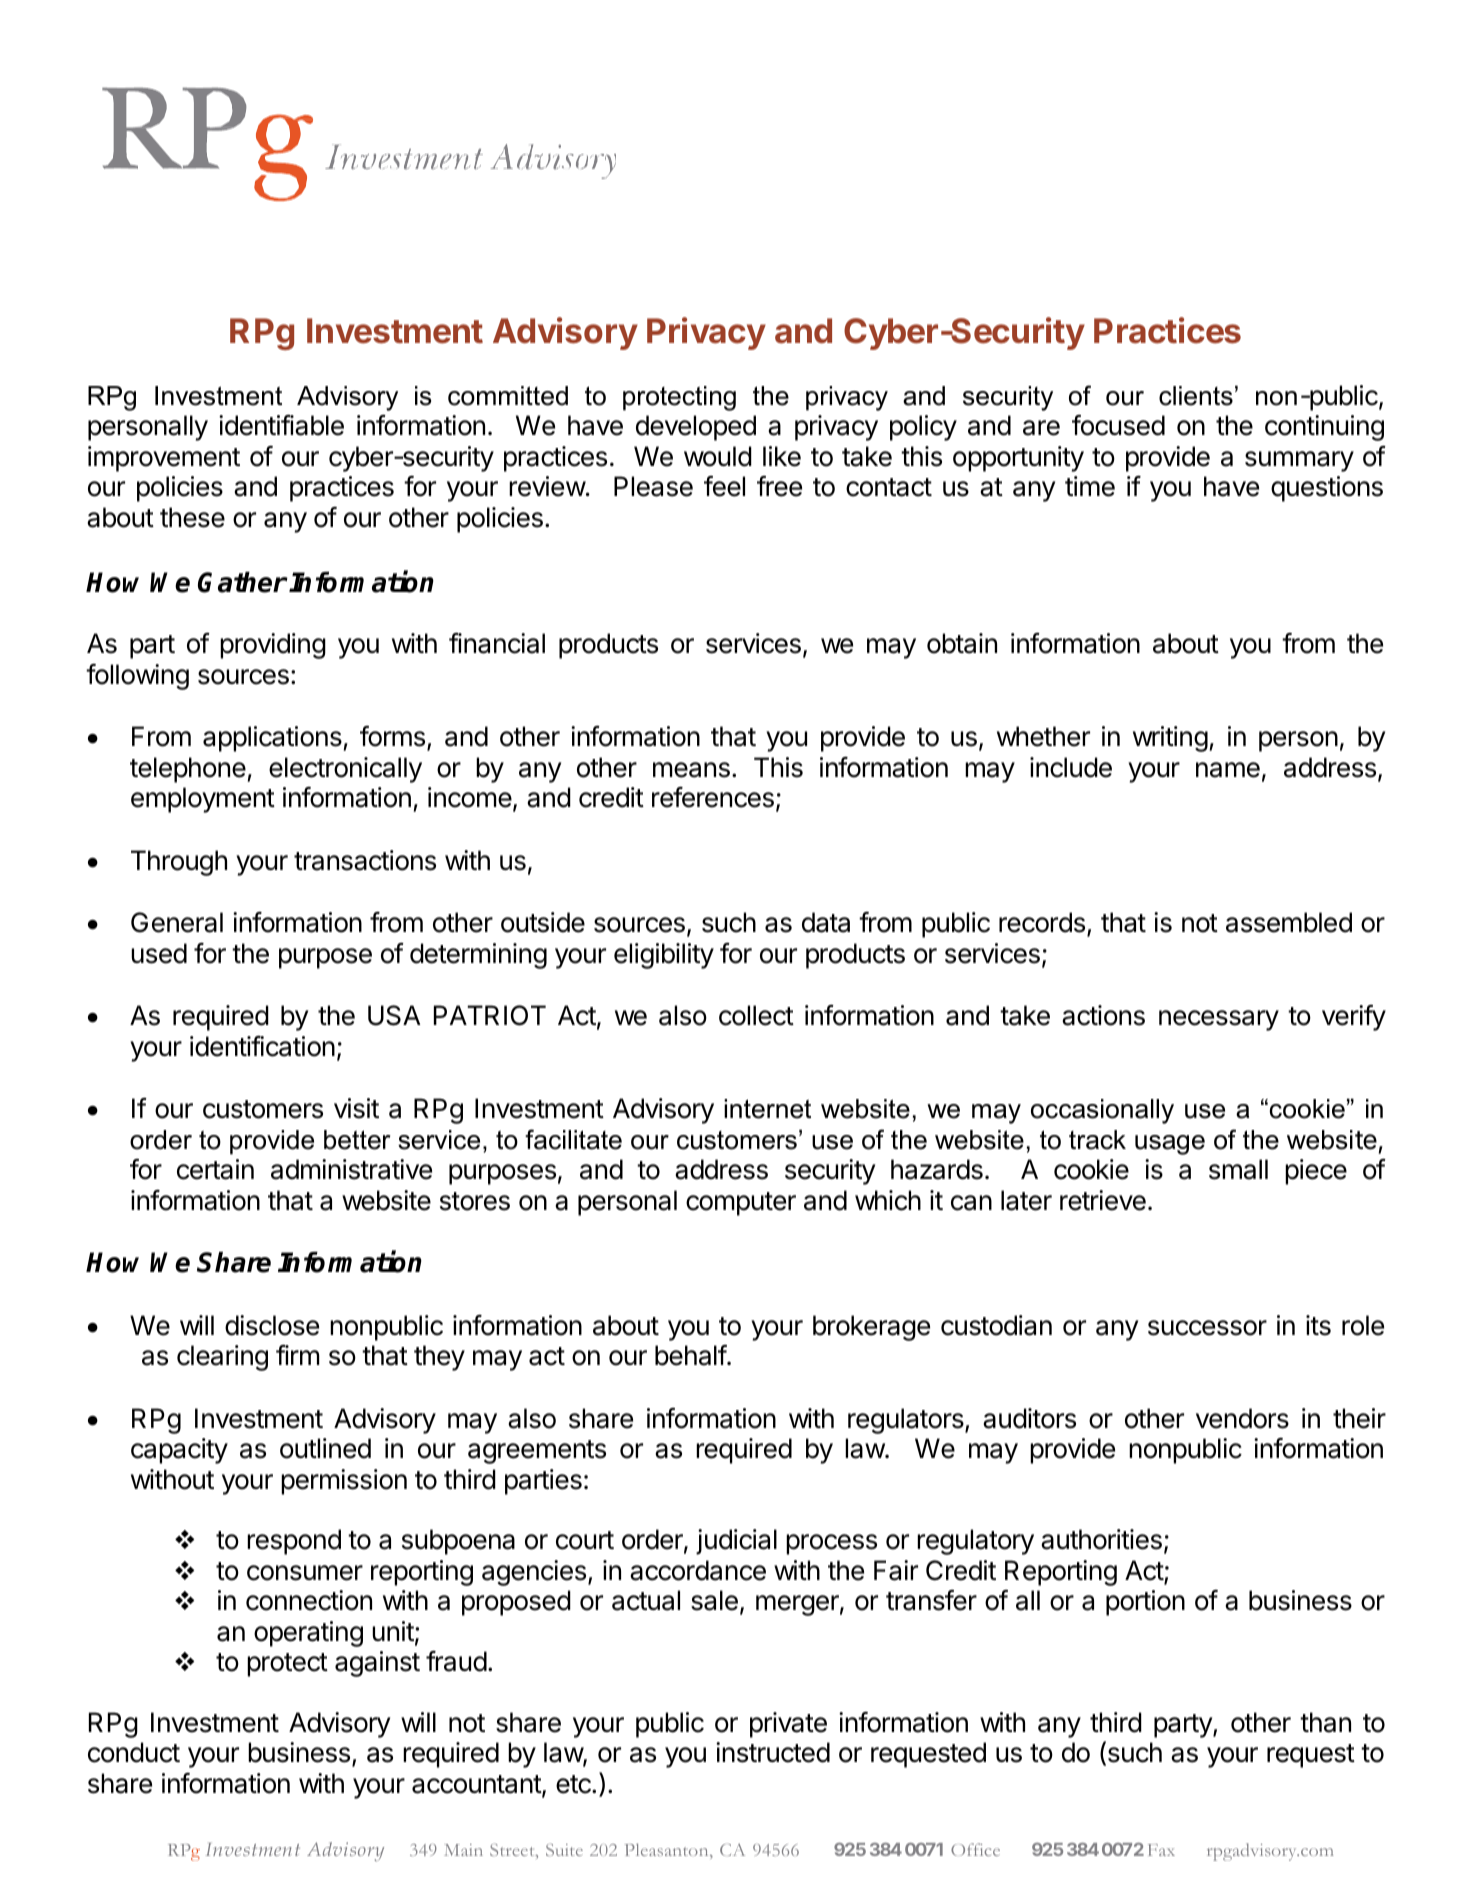 This screenshot has width=1471, height=1904. What do you see at coordinates (718, 456) in the screenshot?
I see `would` at bounding box center [718, 456].
